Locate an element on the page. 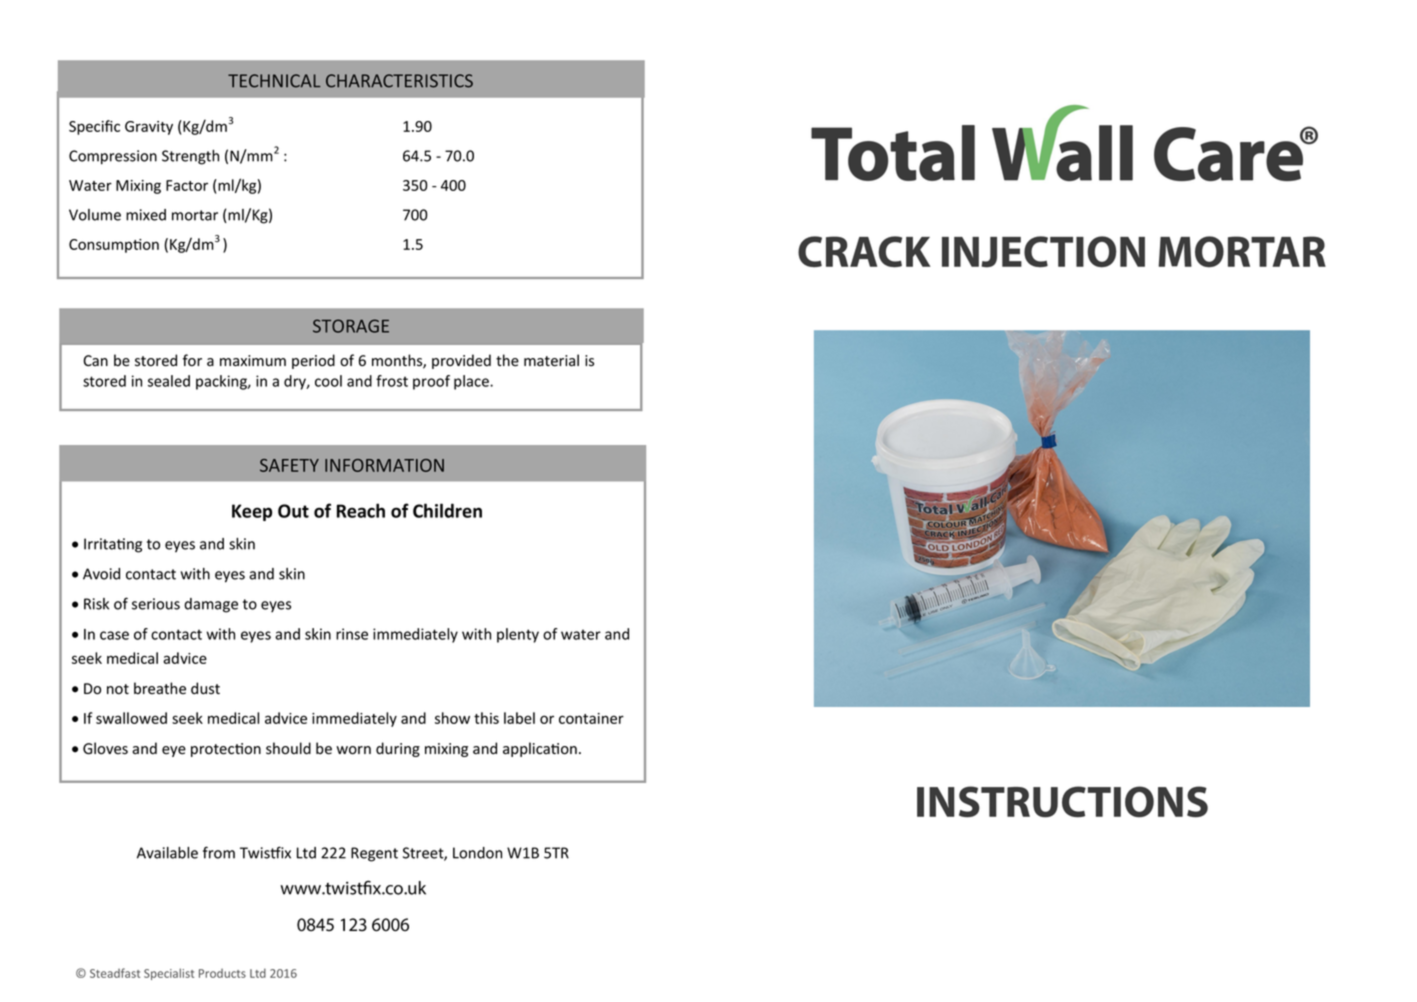 Image resolution: width=1417 pixels, height=1002 pixels. Regent is located at coordinates (374, 854).
